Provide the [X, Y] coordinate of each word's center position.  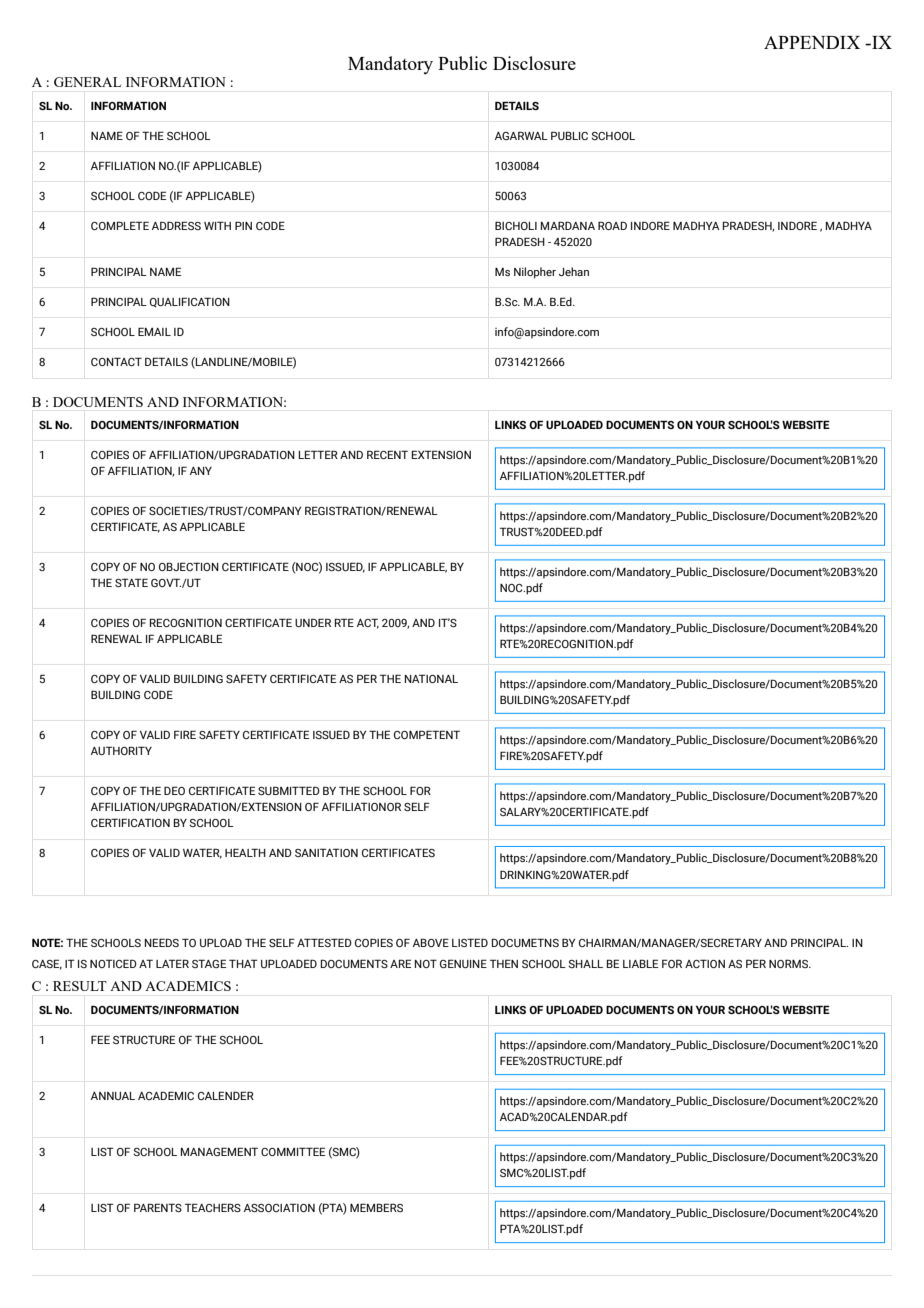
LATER [172, 963]
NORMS [789, 963]
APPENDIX [812, 42]
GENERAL [87, 82]
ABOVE [431, 942]
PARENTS [158, 1207]
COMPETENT [427, 734]
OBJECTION [189, 566]
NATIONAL [431, 678]
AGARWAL [521, 135]
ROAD [612, 225]
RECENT [387, 454]
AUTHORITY [121, 750]
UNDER [313, 622]
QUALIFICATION [190, 302]
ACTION [705, 963]
